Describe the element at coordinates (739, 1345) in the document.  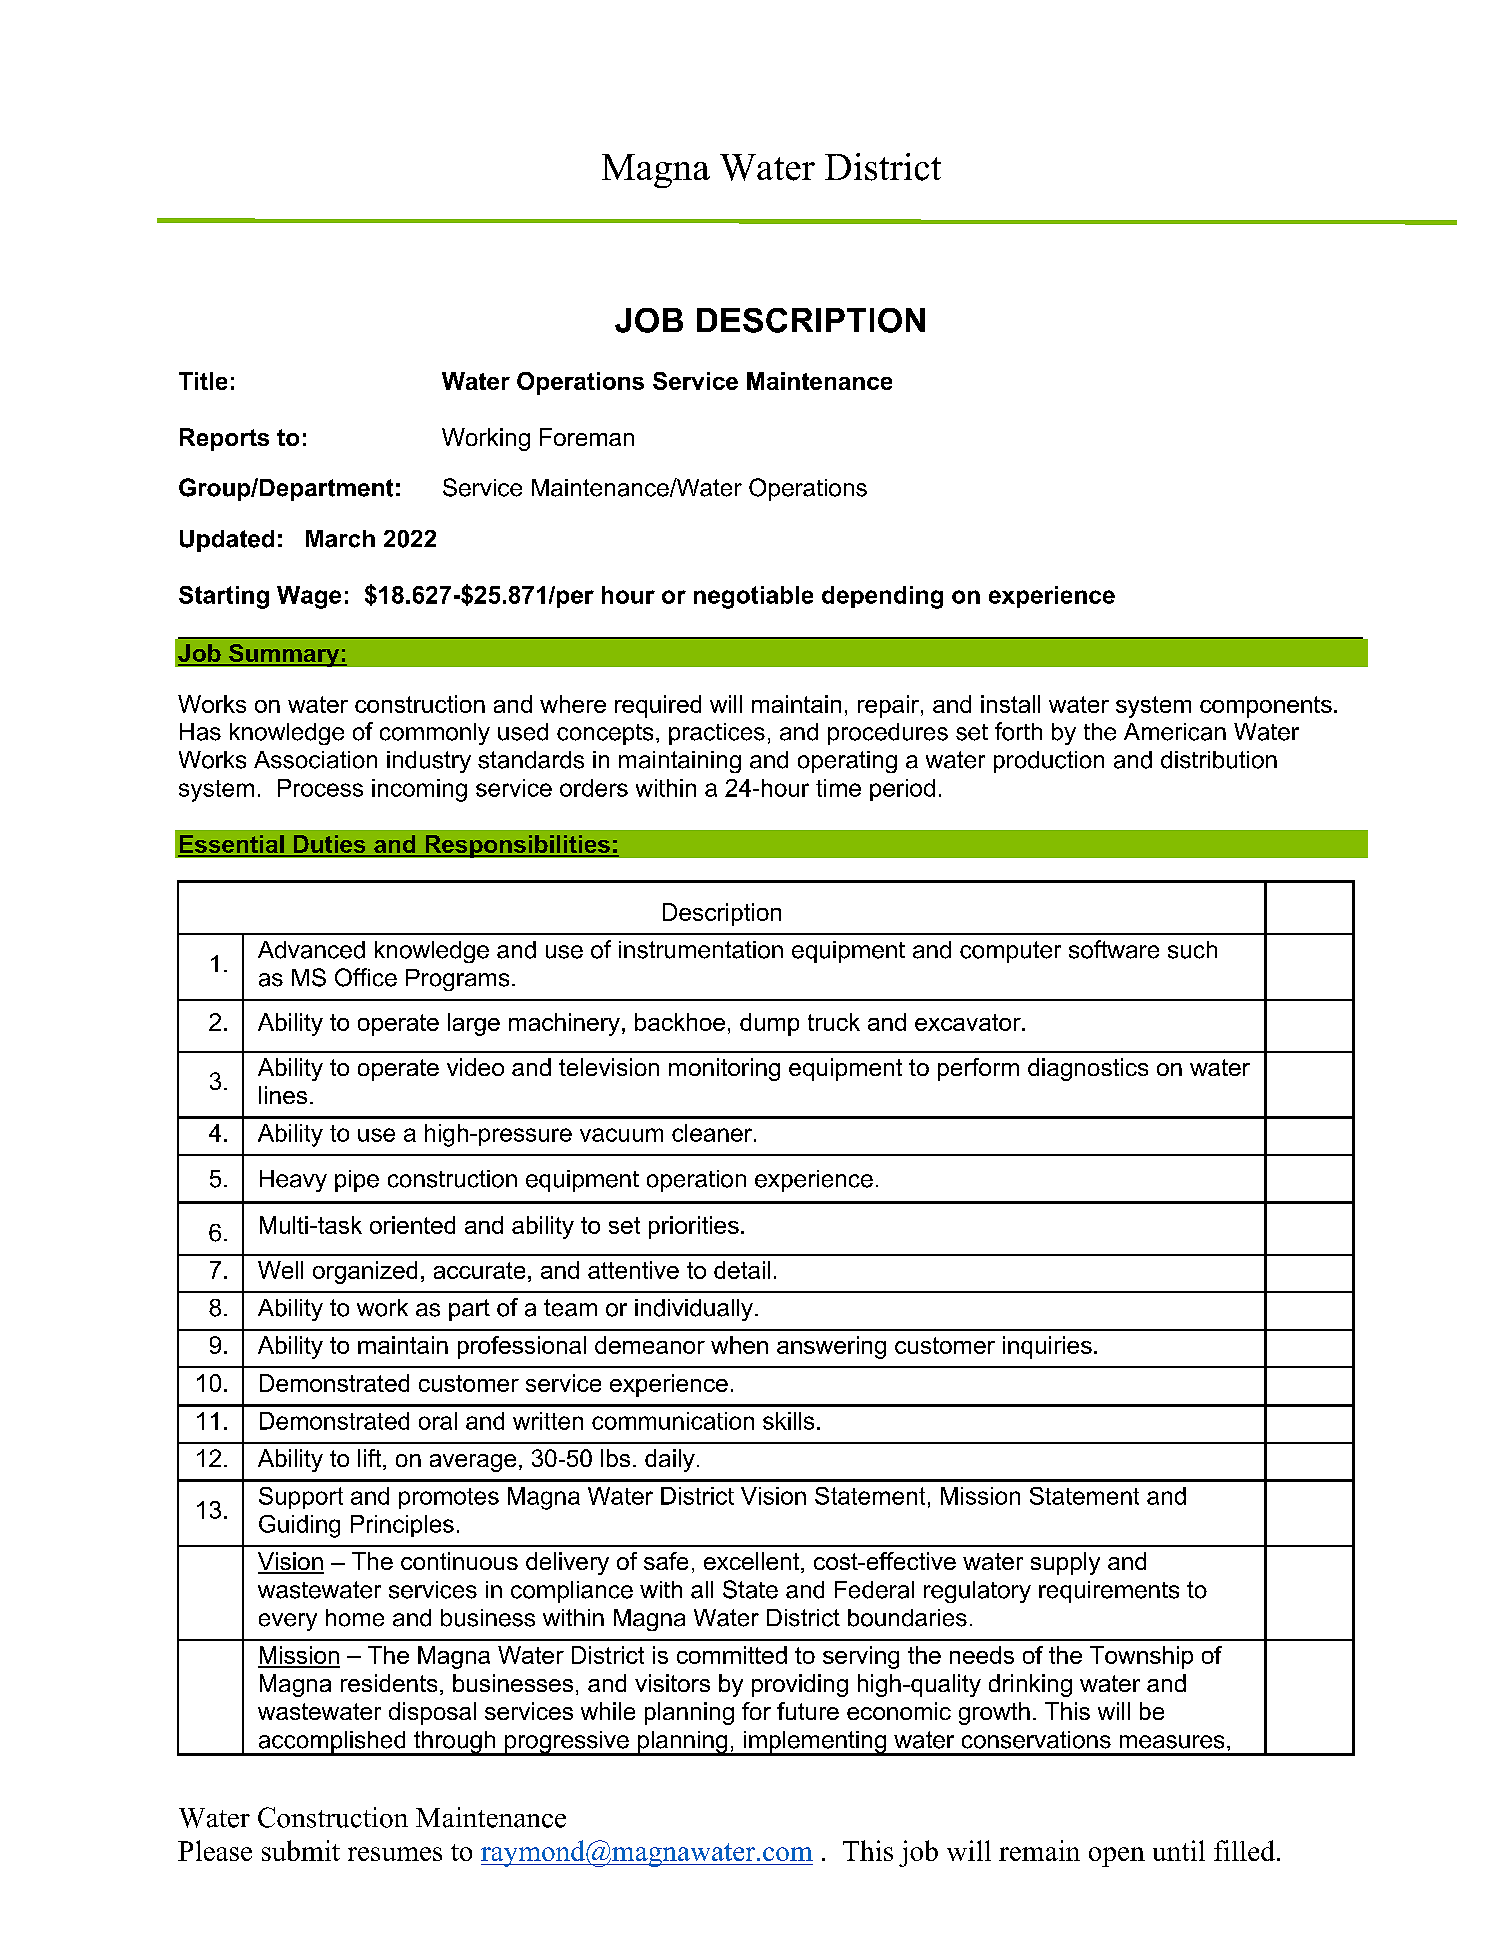
I see `when` at that location.
